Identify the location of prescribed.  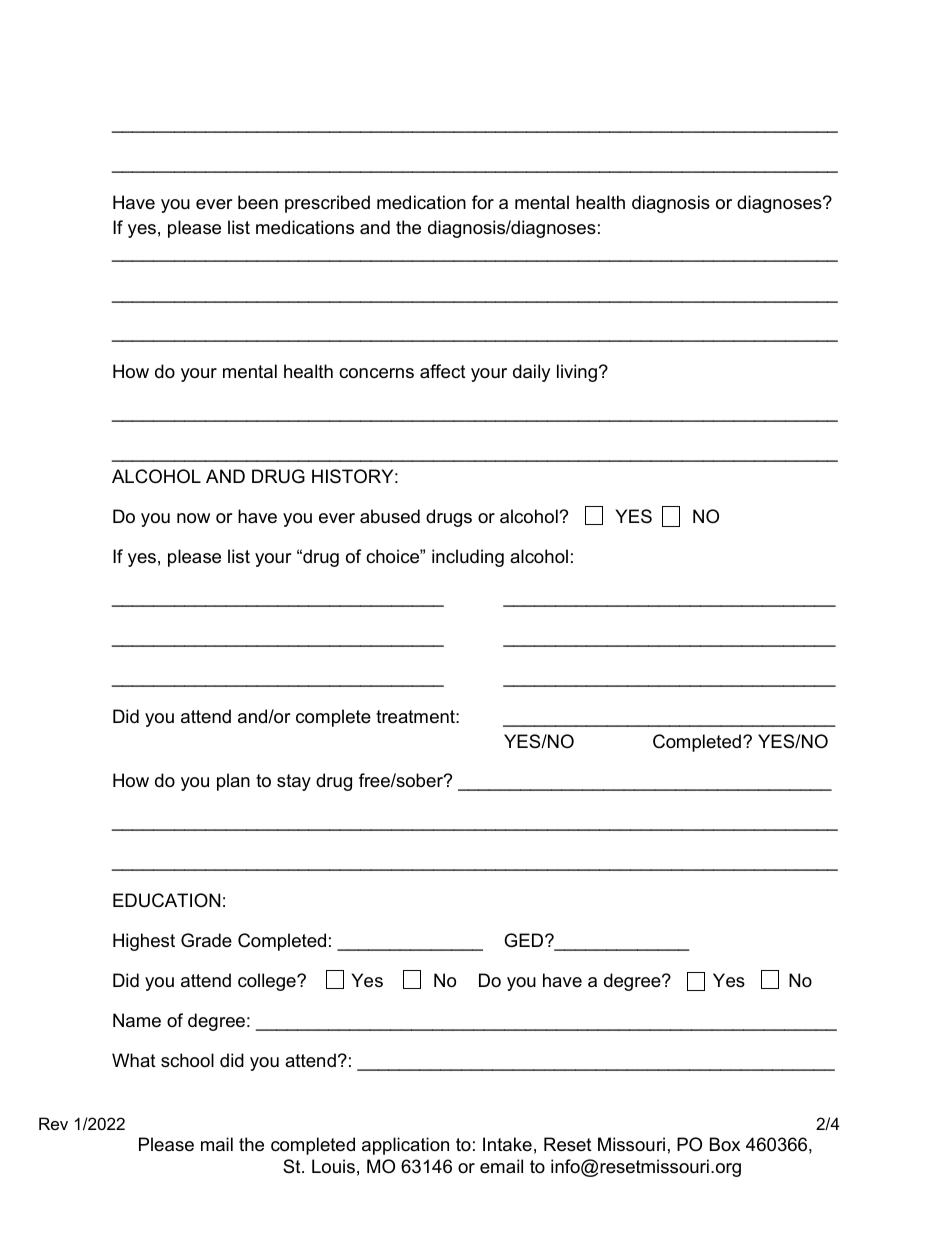
(327, 204).
